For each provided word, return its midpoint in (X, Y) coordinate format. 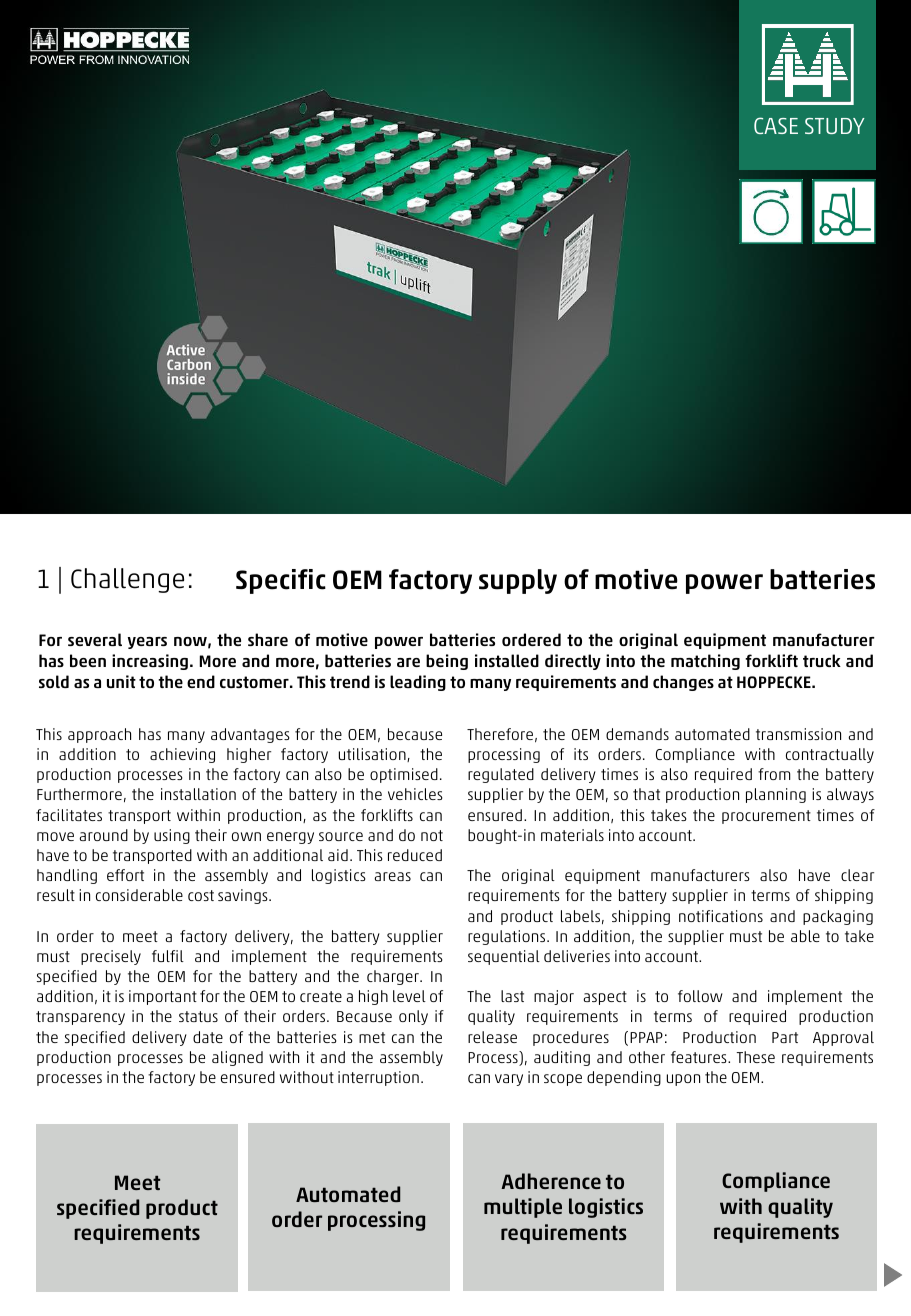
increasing (150, 662)
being (447, 662)
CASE (776, 125)
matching (705, 662)
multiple (523, 1208)
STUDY (835, 126)
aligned (237, 1058)
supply (518, 581)
